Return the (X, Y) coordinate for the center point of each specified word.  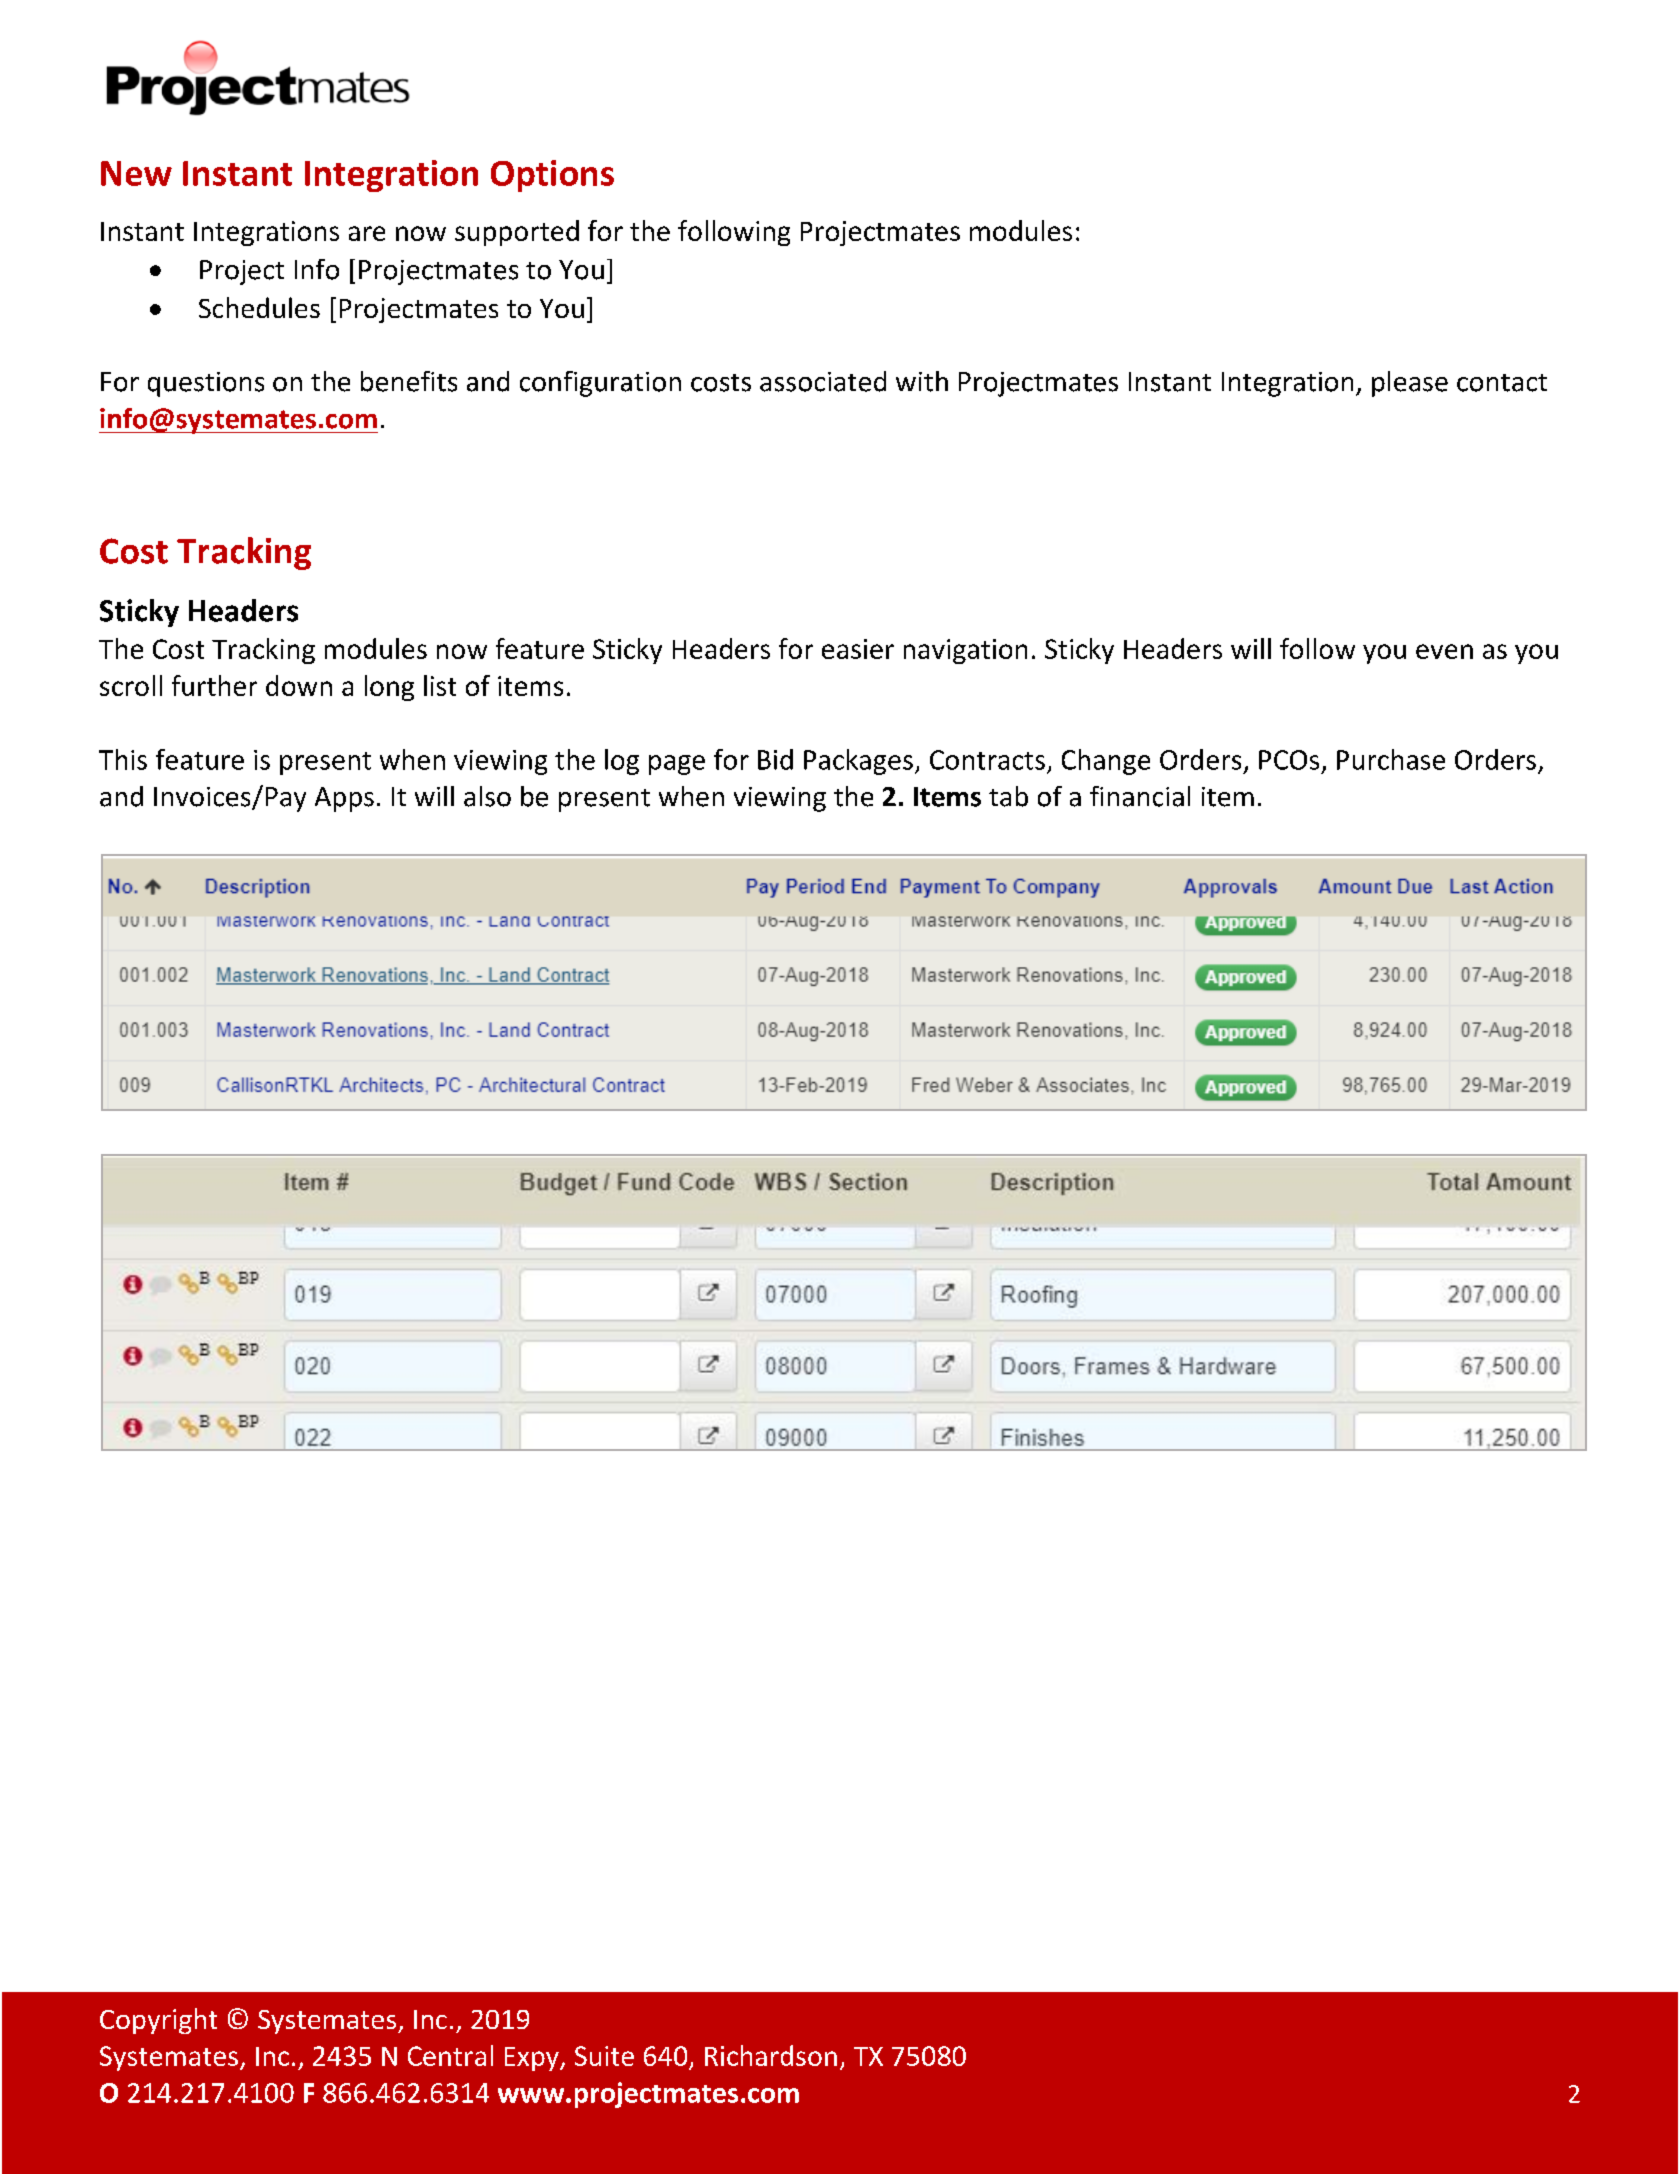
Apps (344, 799)
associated (823, 381)
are (367, 233)
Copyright (158, 2021)
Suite (604, 2056)
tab (1008, 796)
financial (1140, 796)
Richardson (771, 2055)
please (1410, 384)
